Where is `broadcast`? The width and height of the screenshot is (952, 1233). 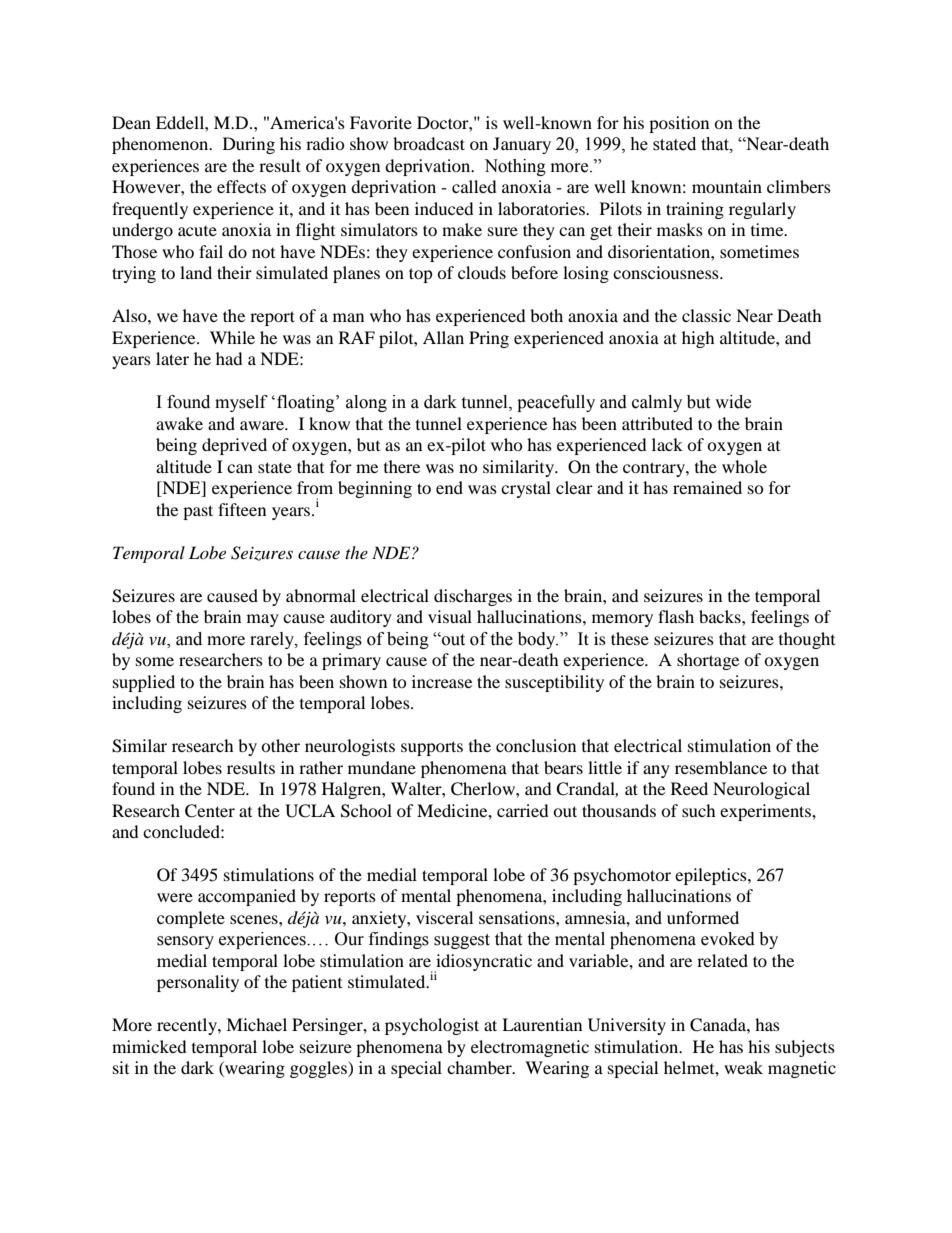 broadcast is located at coordinates (429, 143).
